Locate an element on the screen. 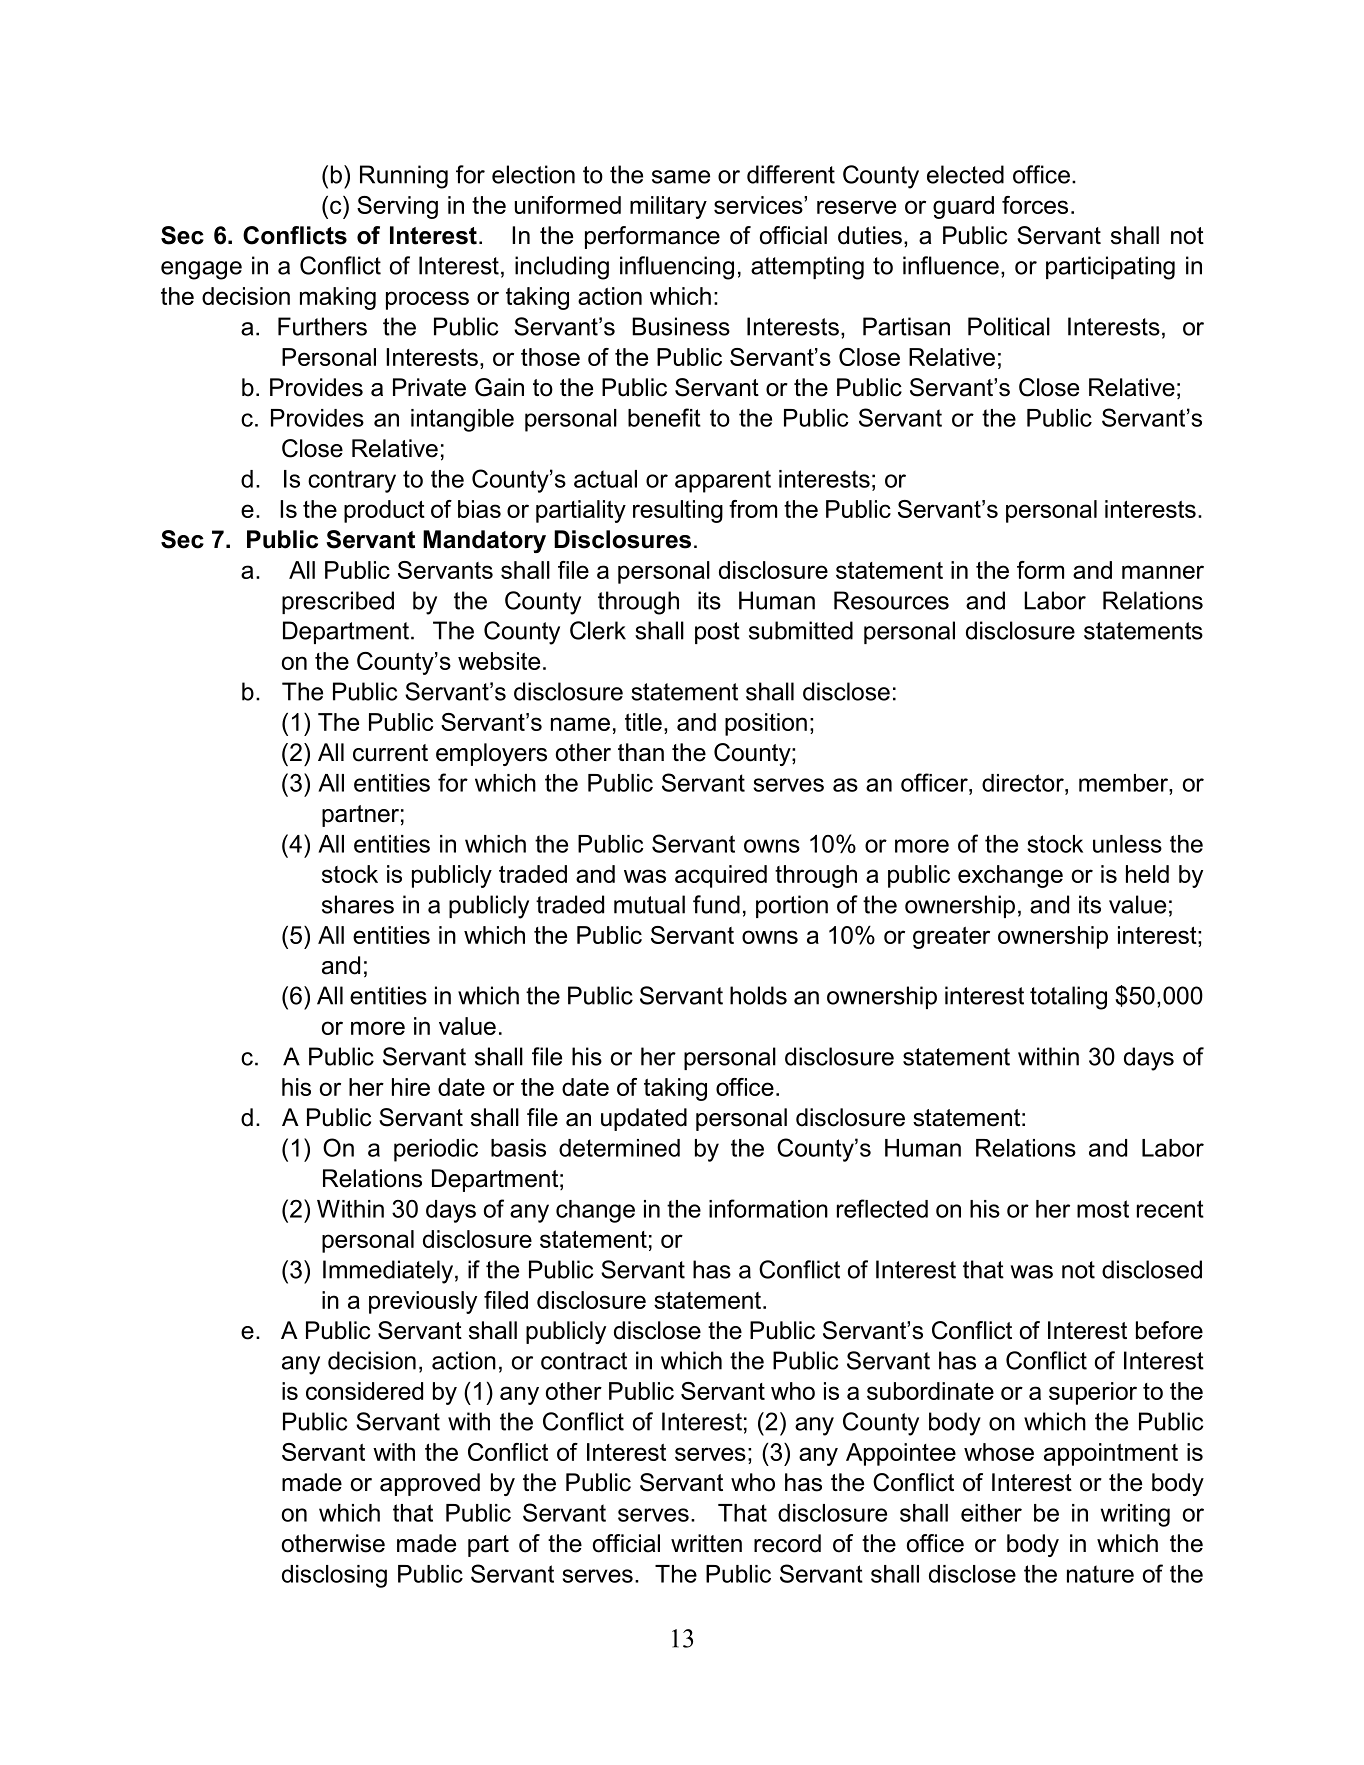  prescribed is located at coordinates (338, 602).
